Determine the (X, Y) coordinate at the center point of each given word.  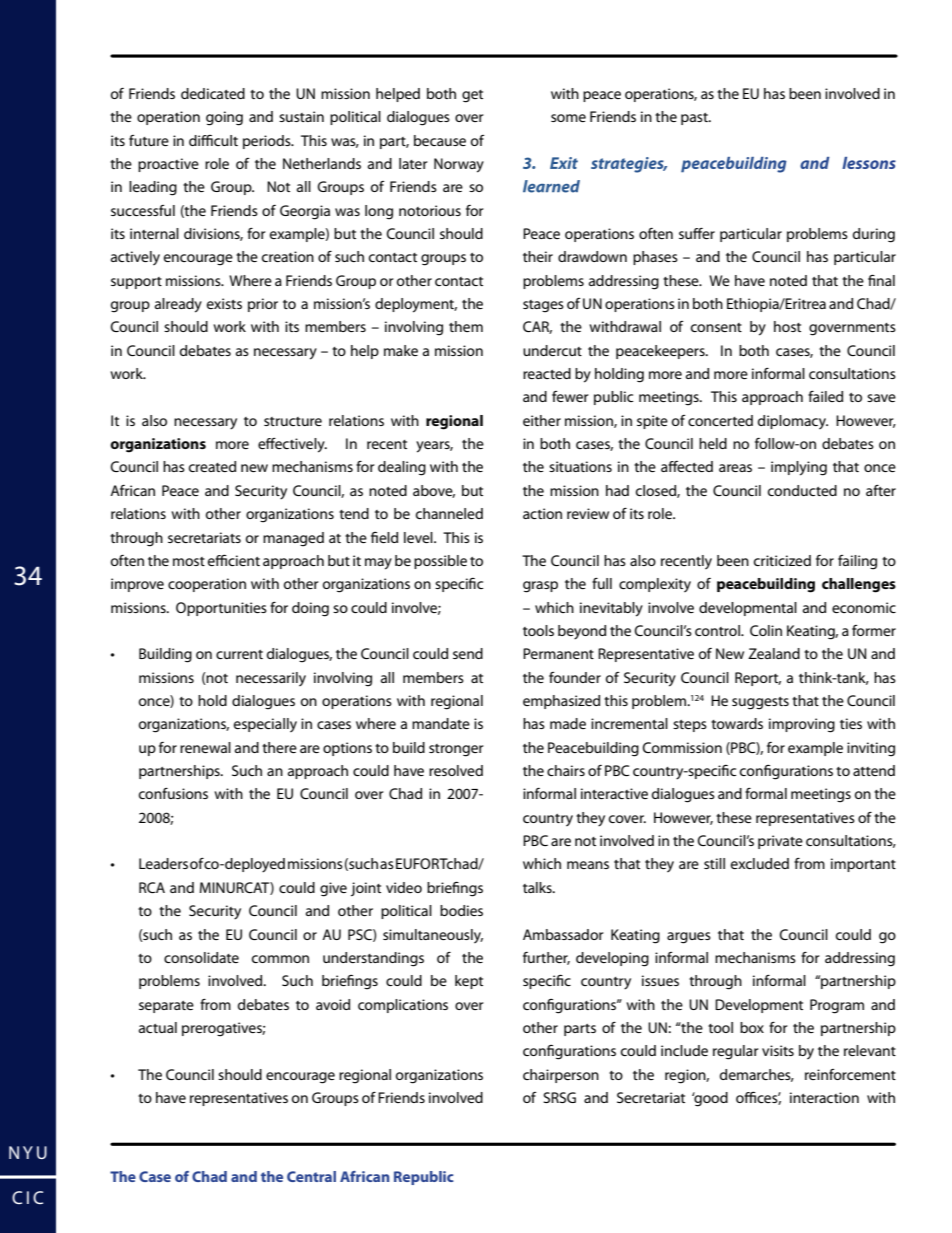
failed (825, 396)
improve (137, 585)
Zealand (774, 653)
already (178, 305)
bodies (461, 910)
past (695, 119)
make (401, 350)
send (468, 653)
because (440, 140)
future (149, 140)
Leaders (163, 863)
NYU (28, 1152)
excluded (760, 863)
